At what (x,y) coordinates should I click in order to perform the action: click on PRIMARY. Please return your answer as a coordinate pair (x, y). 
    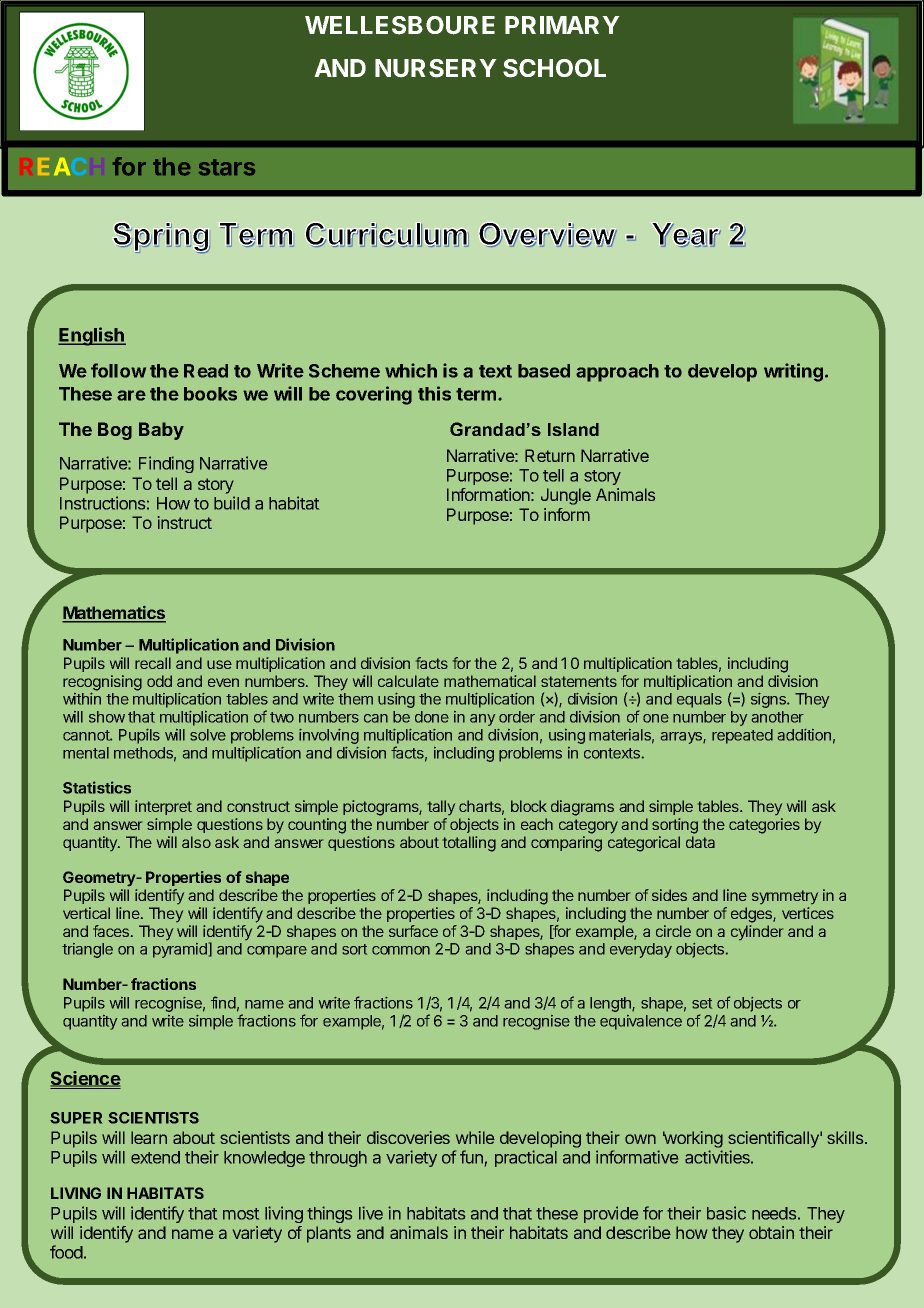
    Looking at the image, I should click on (562, 25).
